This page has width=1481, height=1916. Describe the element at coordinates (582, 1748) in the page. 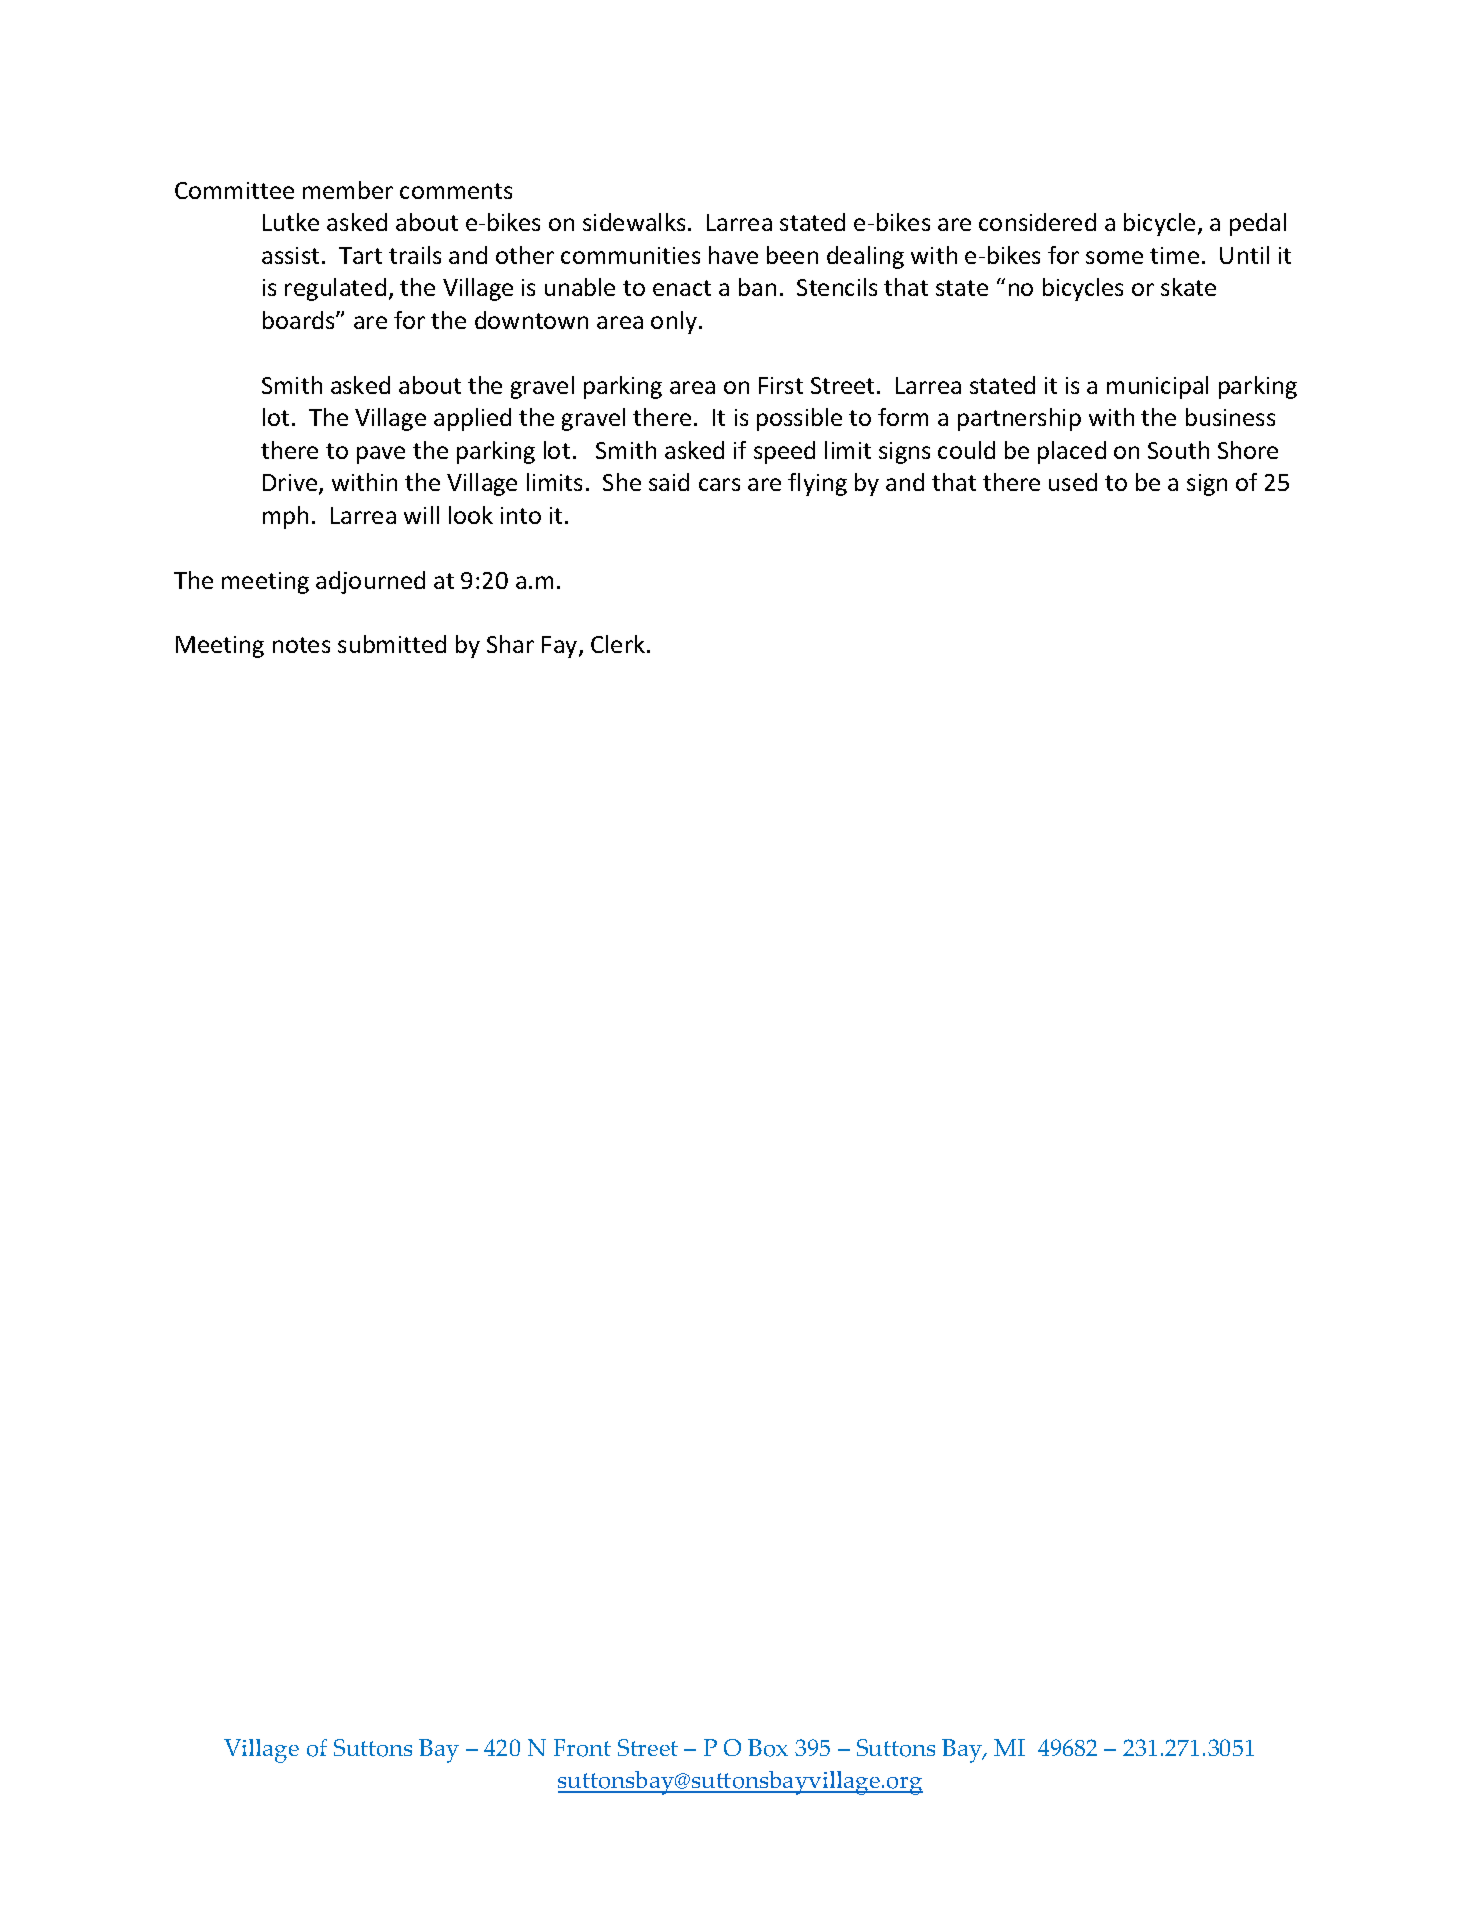

I see `Front` at that location.
